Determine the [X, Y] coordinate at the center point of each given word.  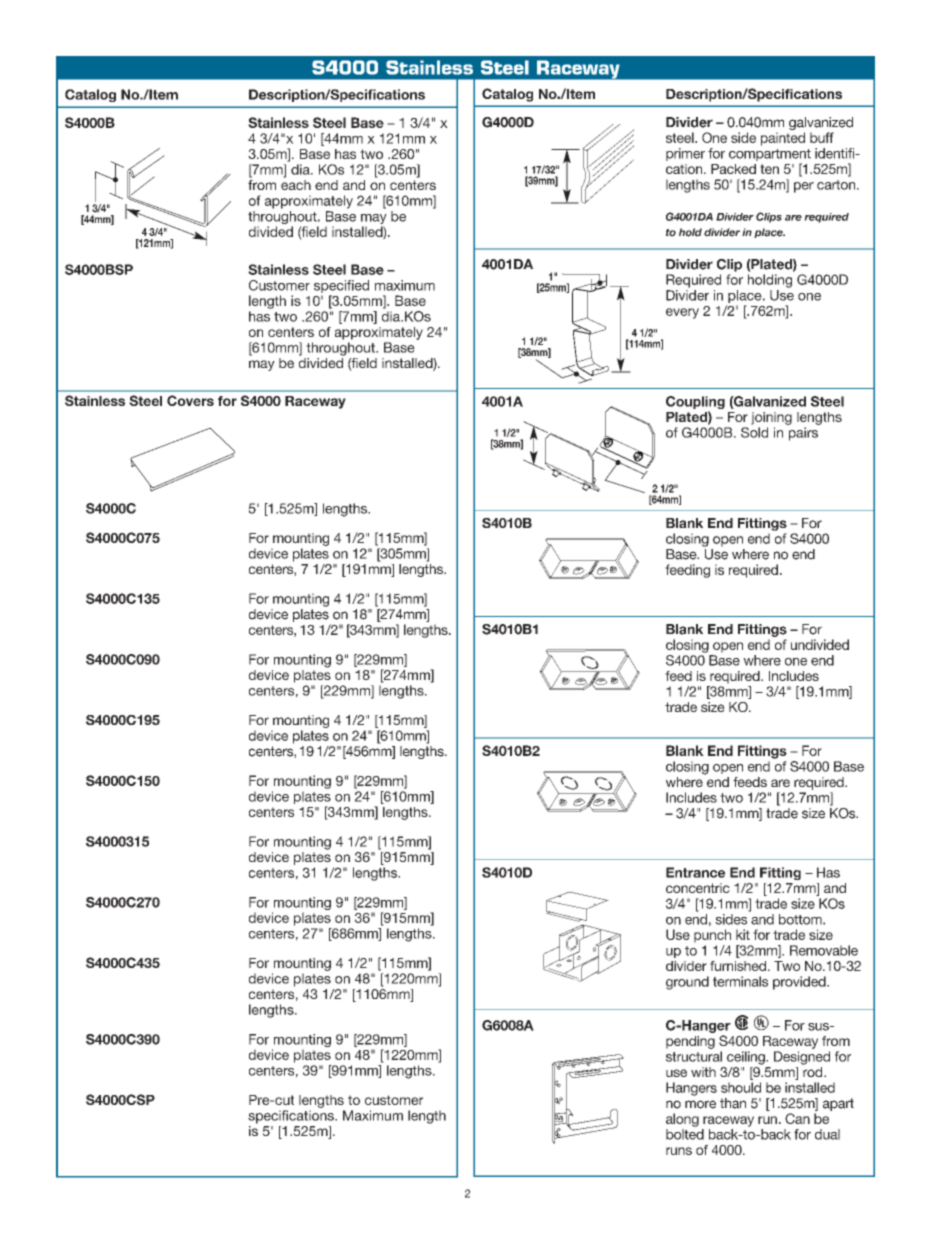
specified [341, 286]
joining [771, 418]
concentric [698, 888]
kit [743, 934]
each [296, 185]
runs [679, 1151]
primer [685, 154]
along [682, 1120]
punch [712, 936]
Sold [754, 432]
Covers [190, 400]
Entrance [695, 872]
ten [769, 169]
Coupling [695, 404]
